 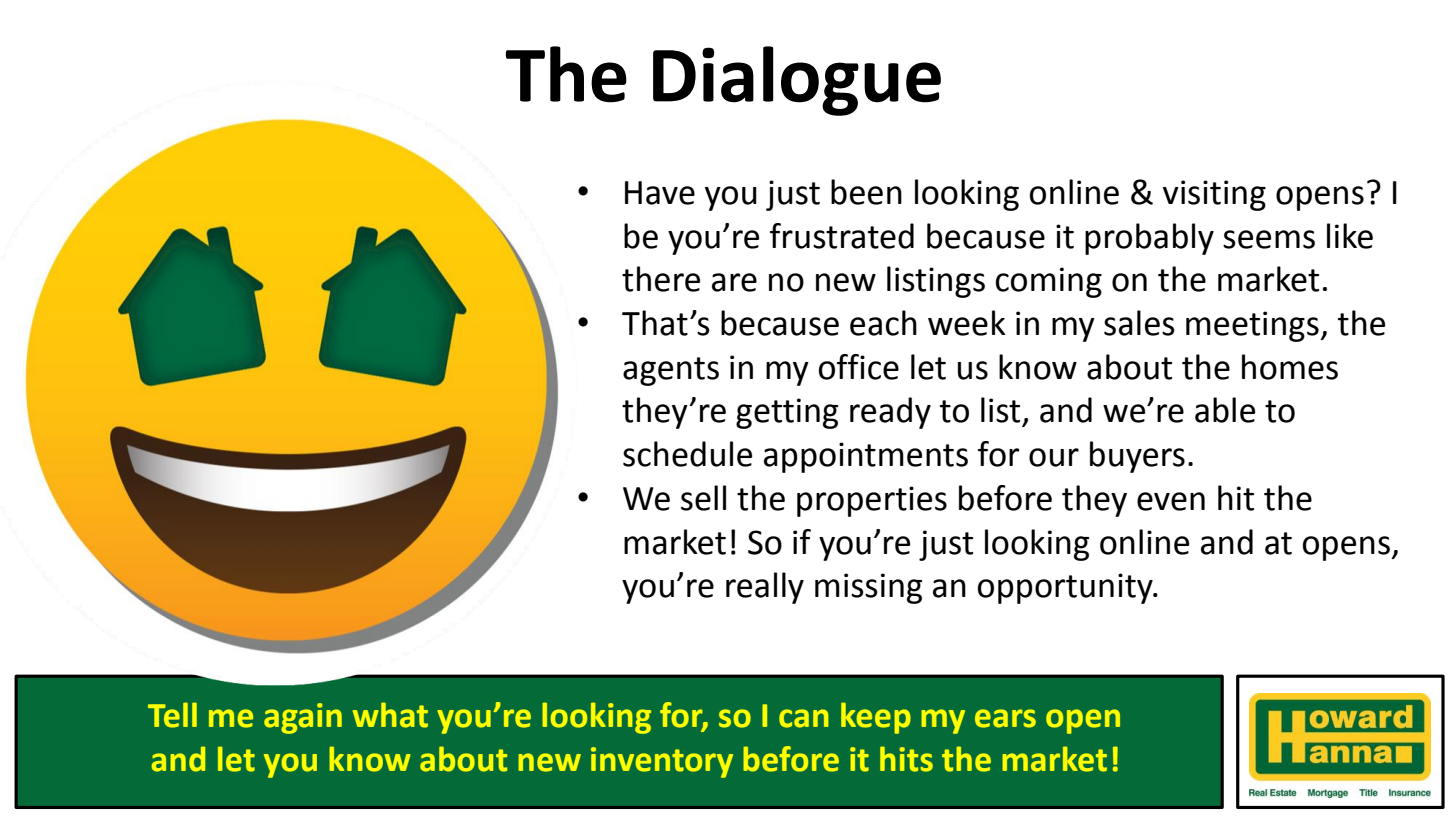 What do you see at coordinates (1005, 718) in the screenshot?
I see `ears` at bounding box center [1005, 718].
